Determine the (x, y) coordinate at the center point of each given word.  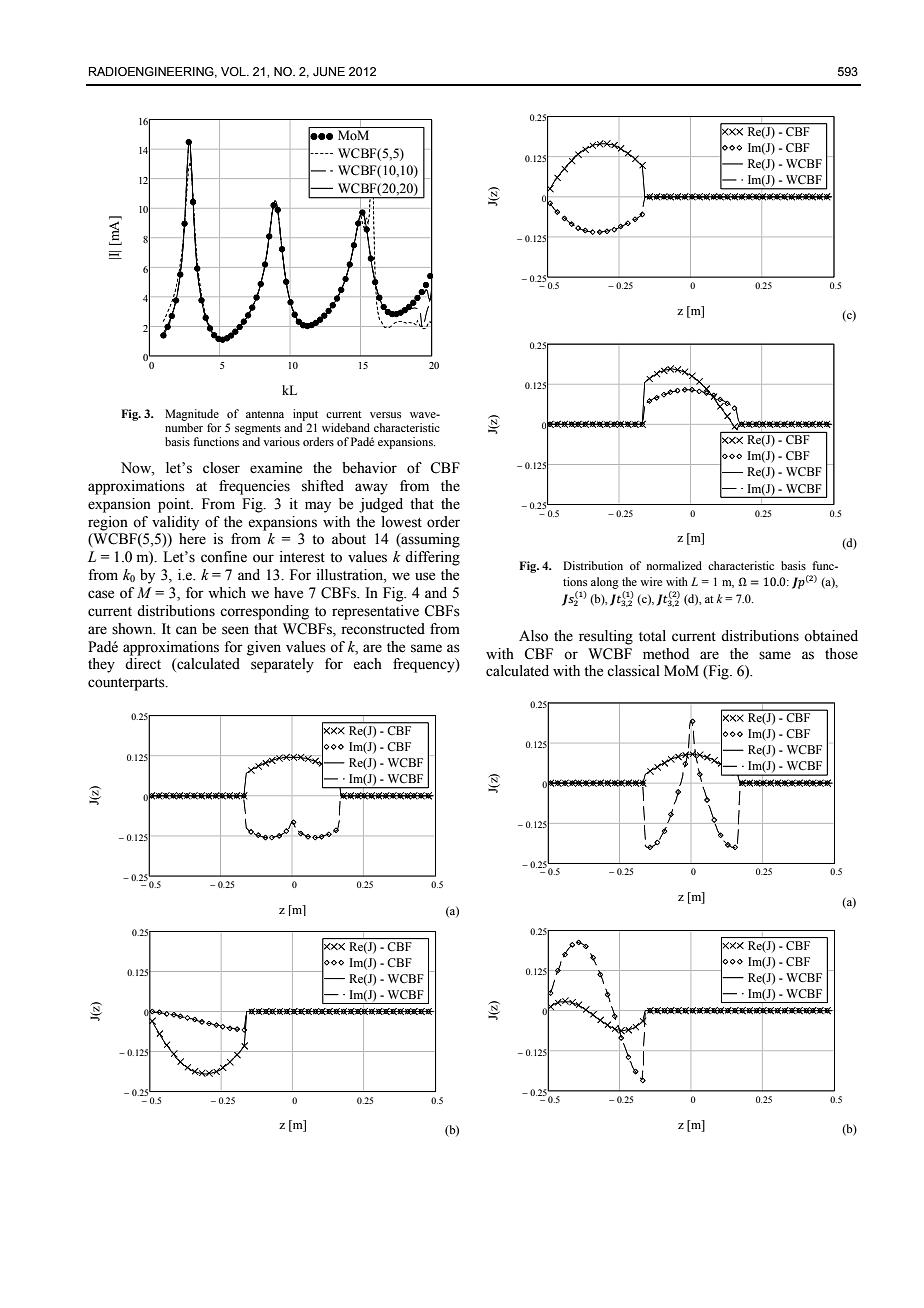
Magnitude (192, 415)
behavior (369, 468)
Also (533, 636)
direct (143, 664)
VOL (234, 71)
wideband (346, 427)
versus (385, 415)
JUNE (329, 72)
